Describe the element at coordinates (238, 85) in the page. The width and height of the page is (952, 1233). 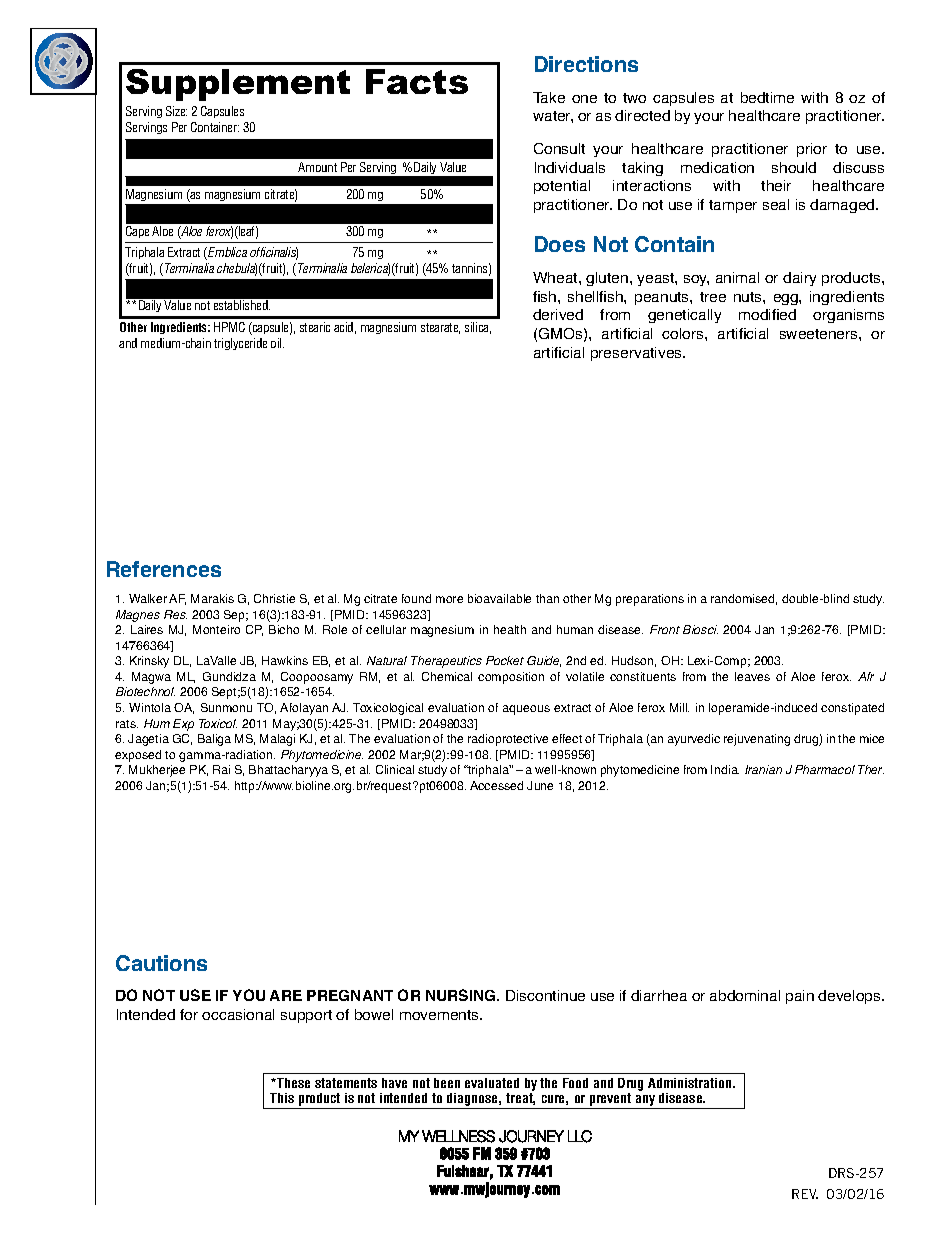
I see `Supplement` at that location.
